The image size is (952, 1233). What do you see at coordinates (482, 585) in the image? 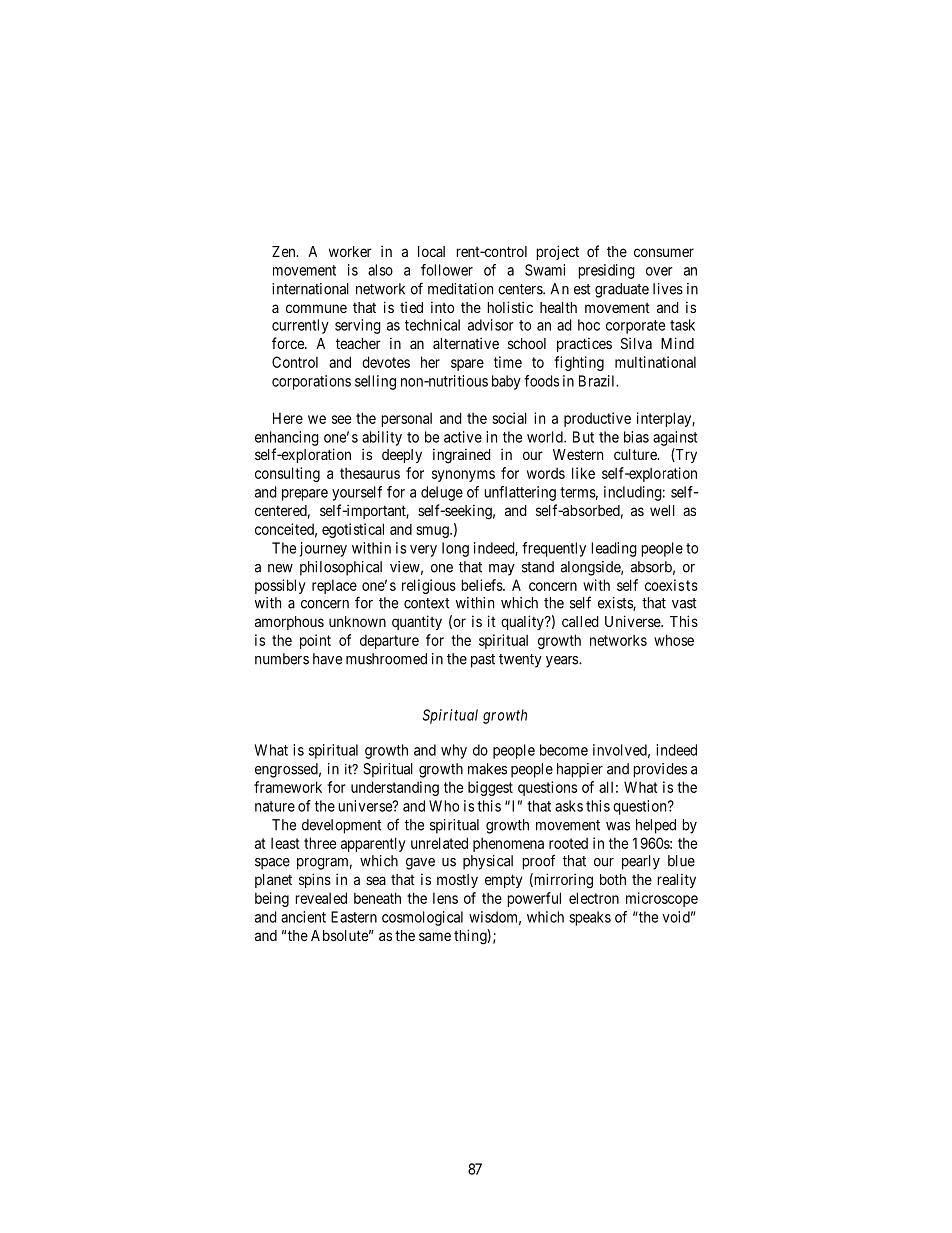
I see `beliefs` at bounding box center [482, 585].
